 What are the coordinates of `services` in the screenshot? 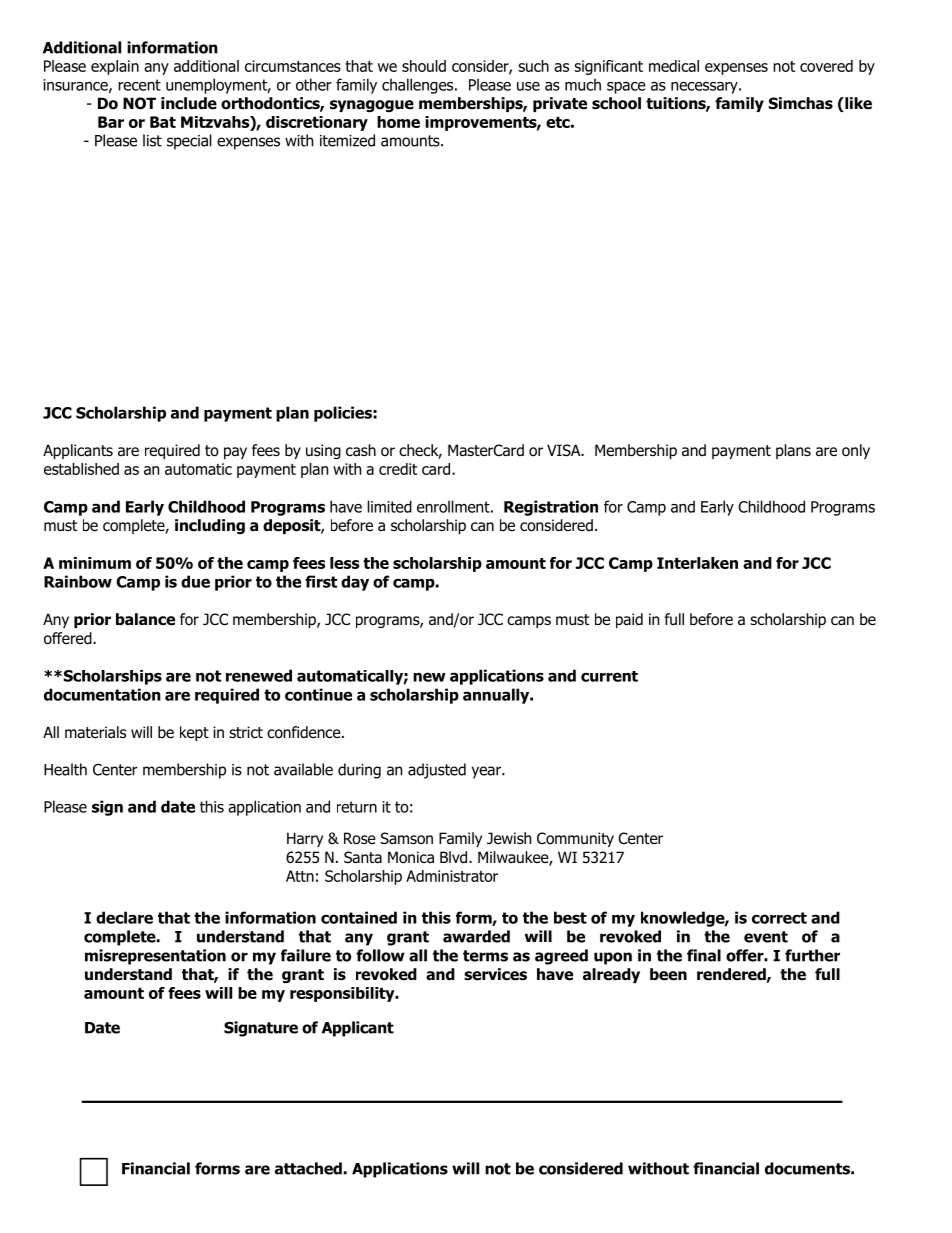 It's located at (495, 974).
